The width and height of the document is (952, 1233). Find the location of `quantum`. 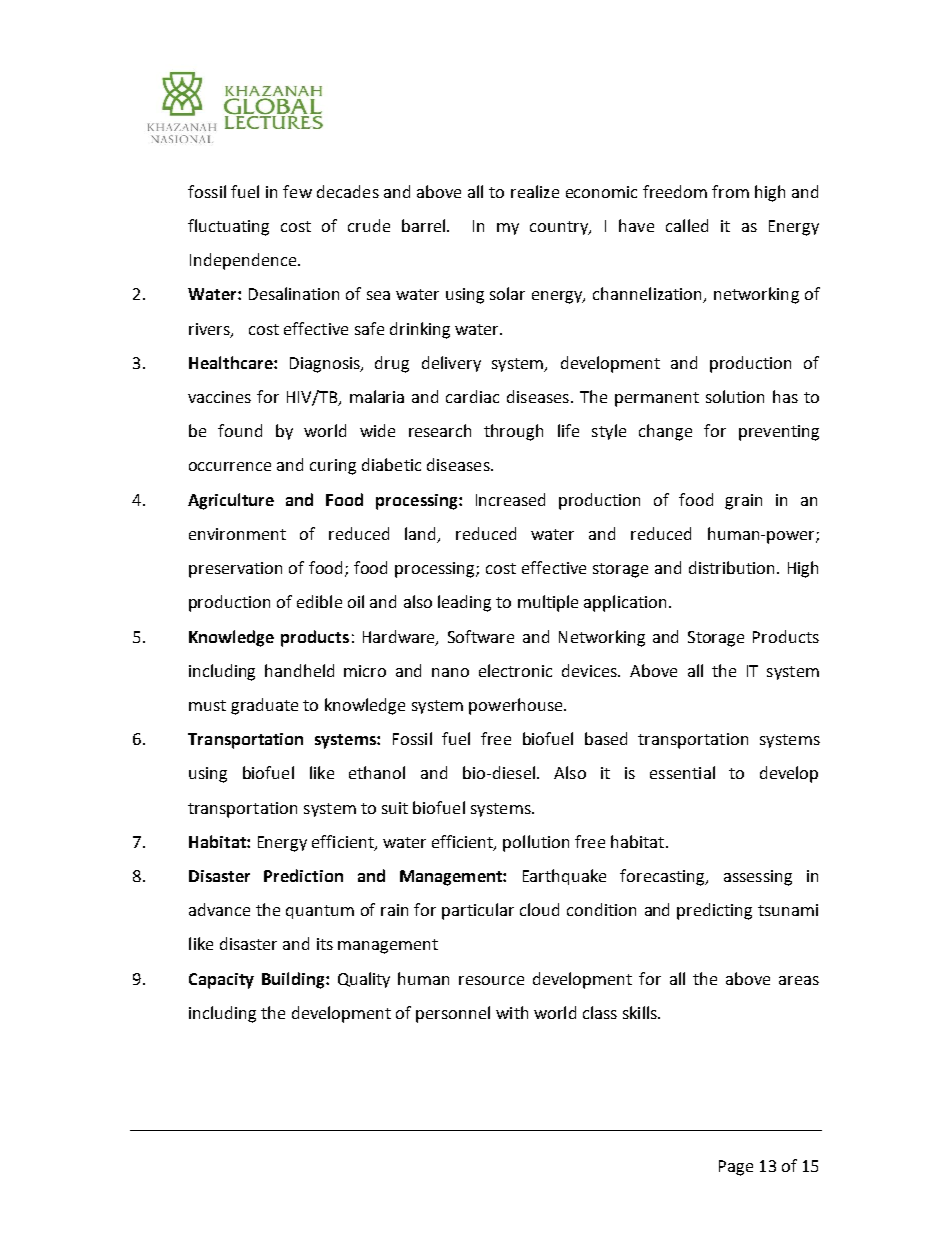

quantum is located at coordinates (320, 912).
